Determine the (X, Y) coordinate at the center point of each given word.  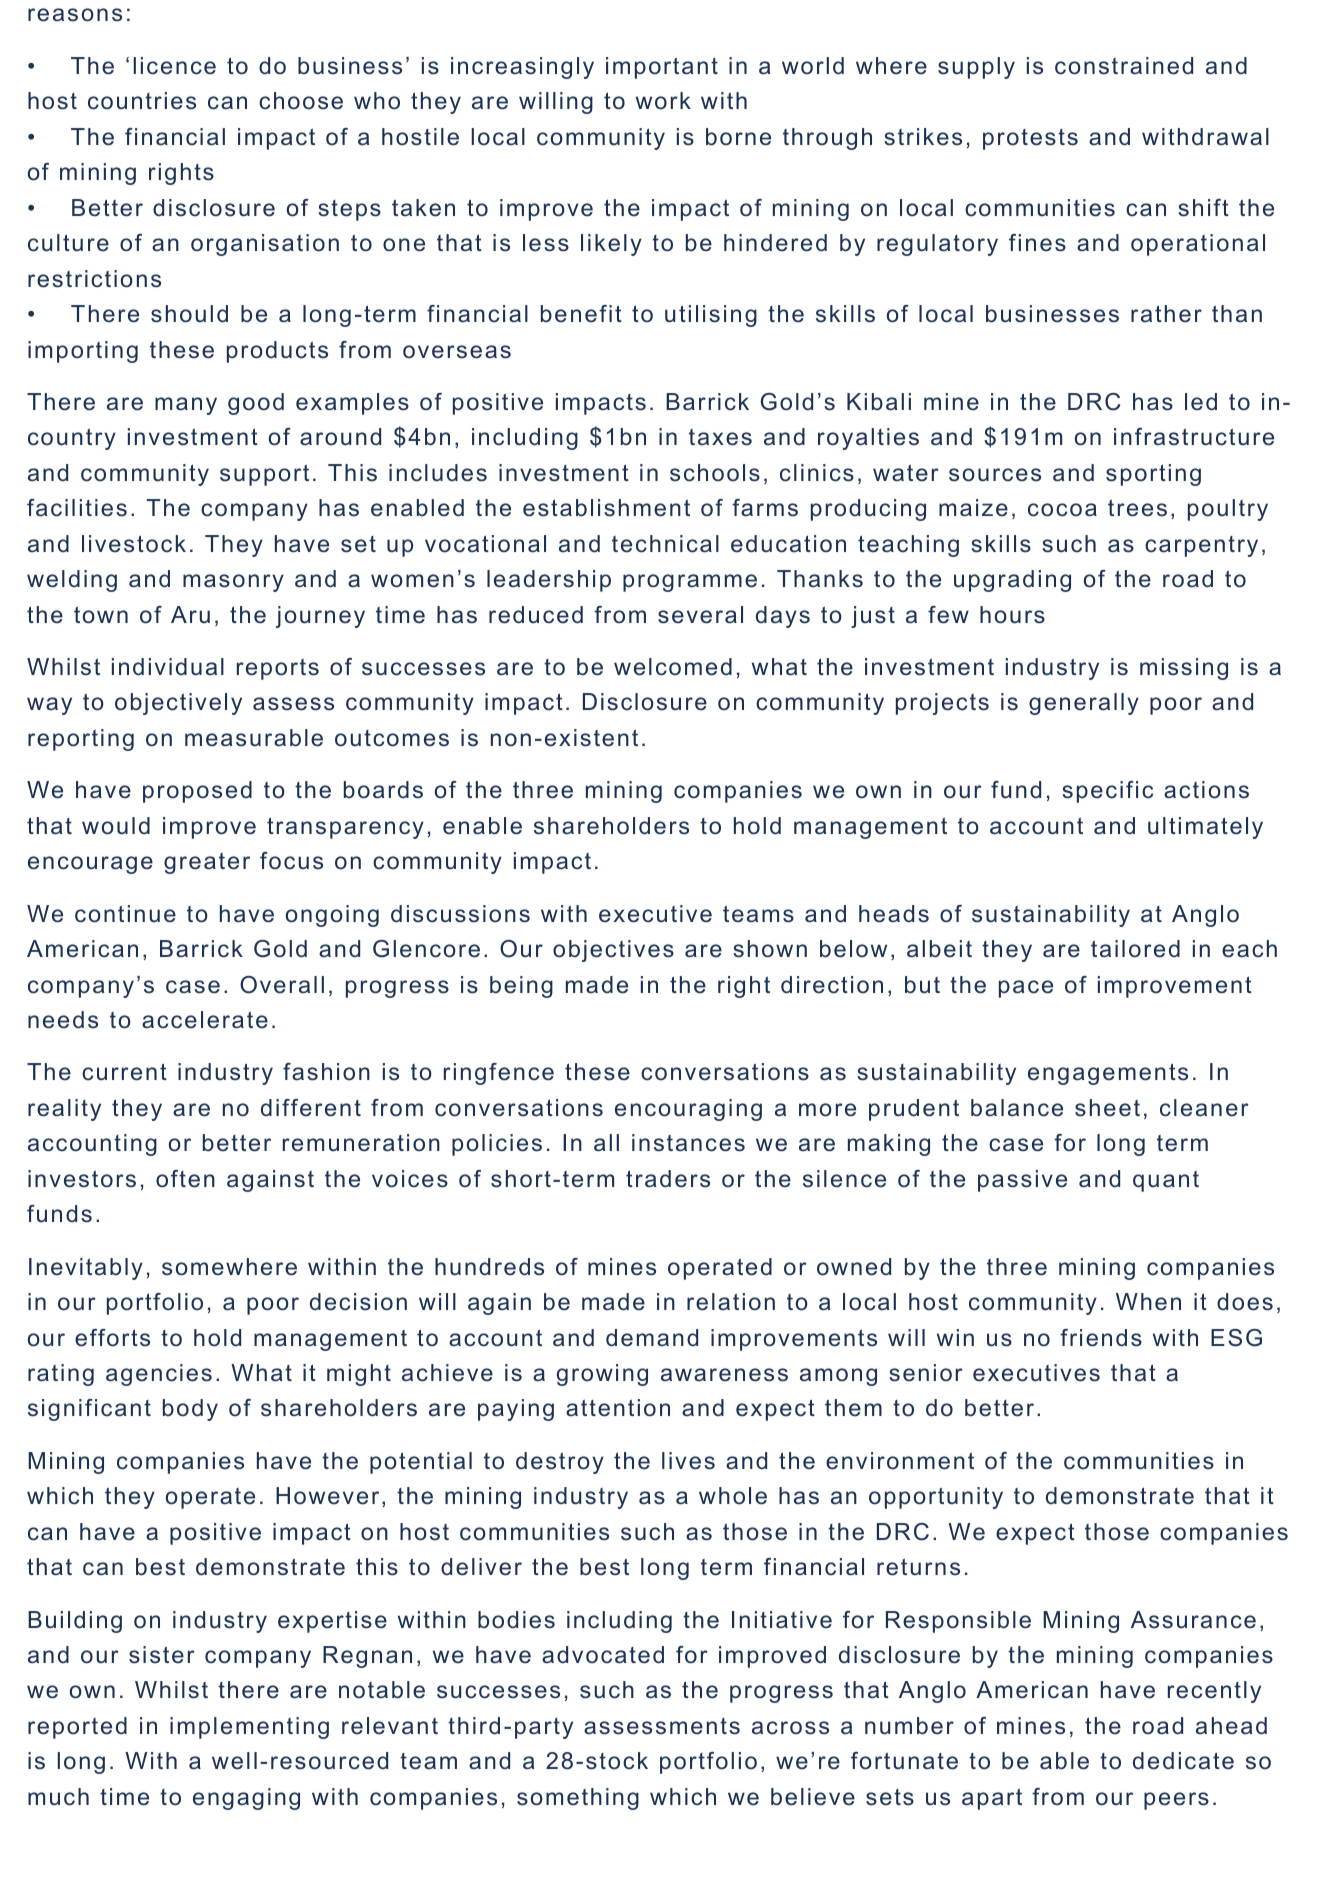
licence (174, 66)
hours (1012, 615)
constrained (1124, 66)
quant (1166, 1181)
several (700, 615)
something (578, 1799)
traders (668, 1179)
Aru (190, 615)
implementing (249, 1728)
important (662, 68)
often (185, 1179)
